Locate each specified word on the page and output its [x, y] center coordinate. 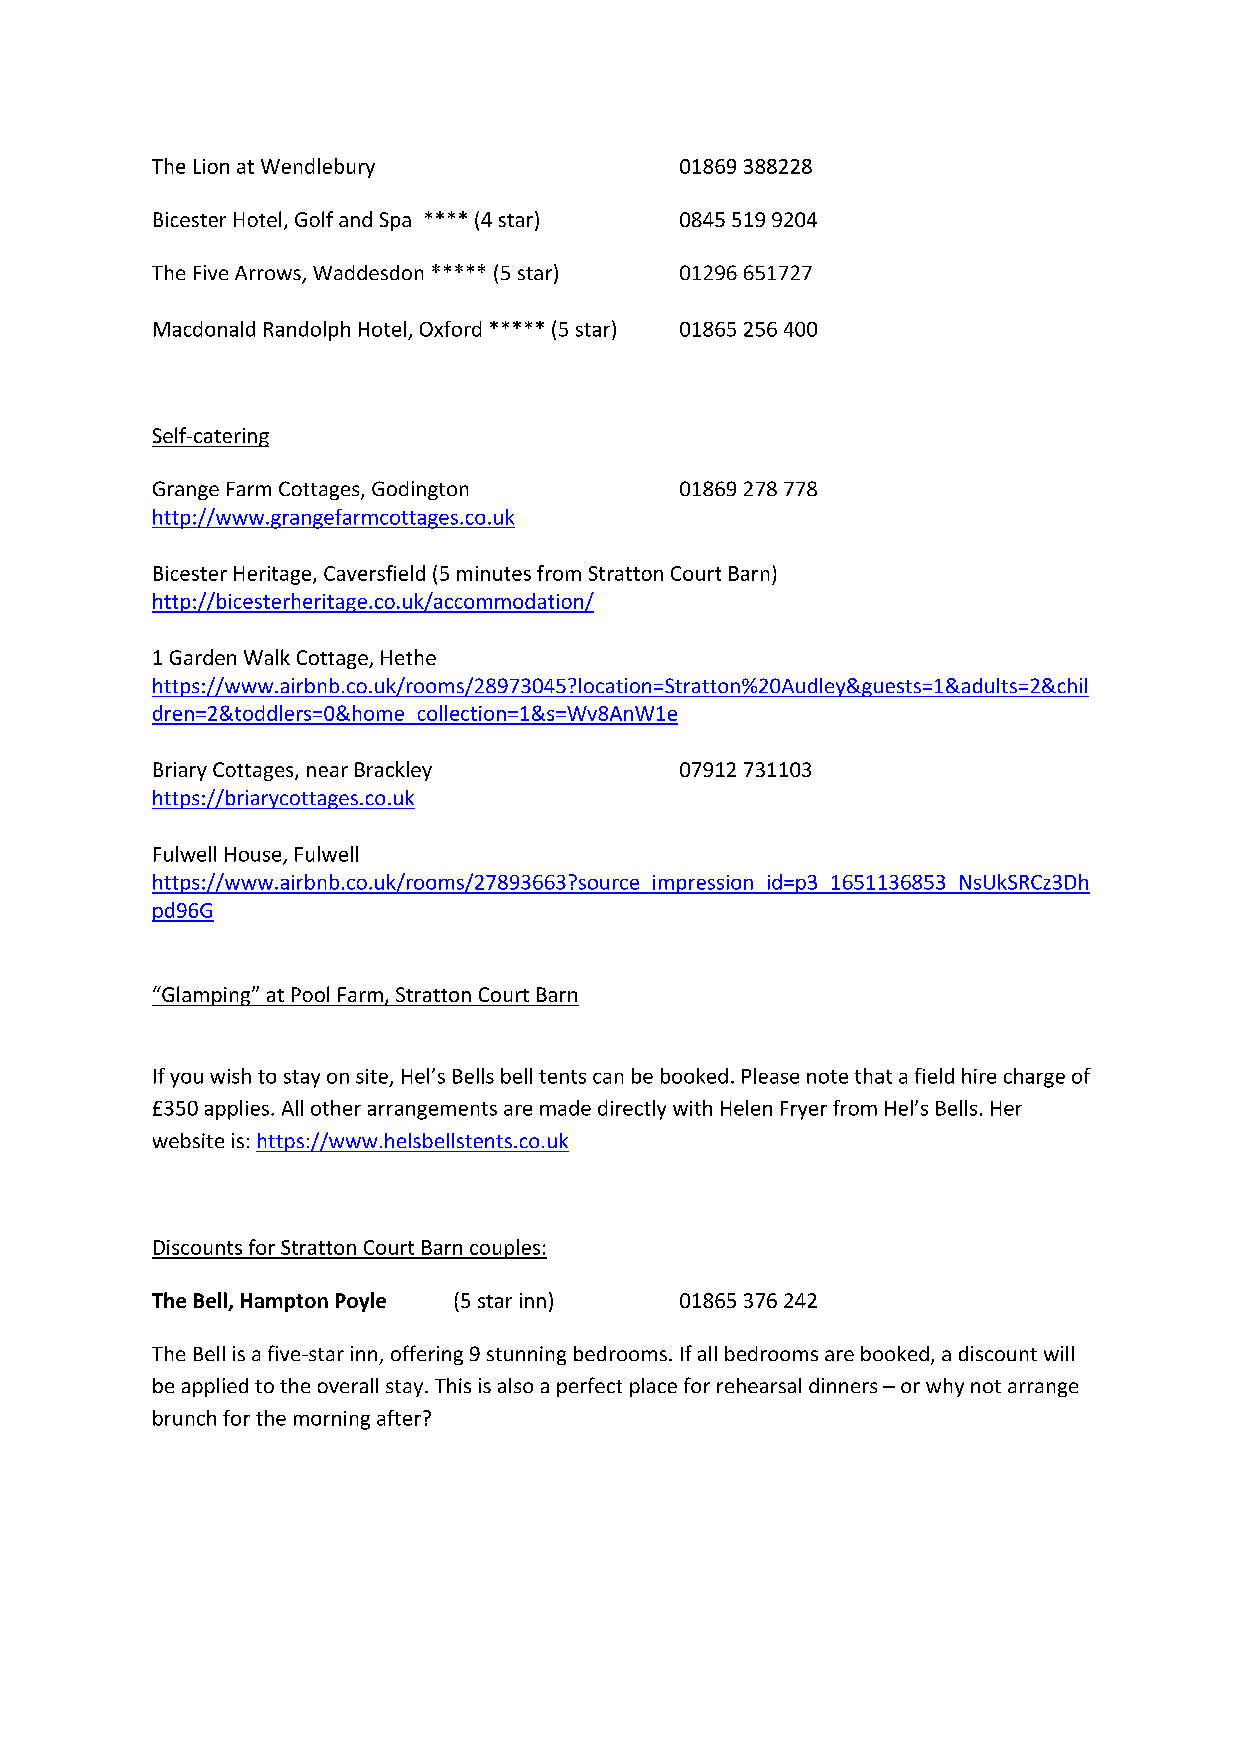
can [608, 1078]
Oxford [450, 329]
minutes [494, 573]
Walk [267, 657]
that [873, 1076]
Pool [310, 994]
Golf [314, 219]
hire [979, 1076]
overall [348, 1385]
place [653, 1387]
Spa [395, 221]
